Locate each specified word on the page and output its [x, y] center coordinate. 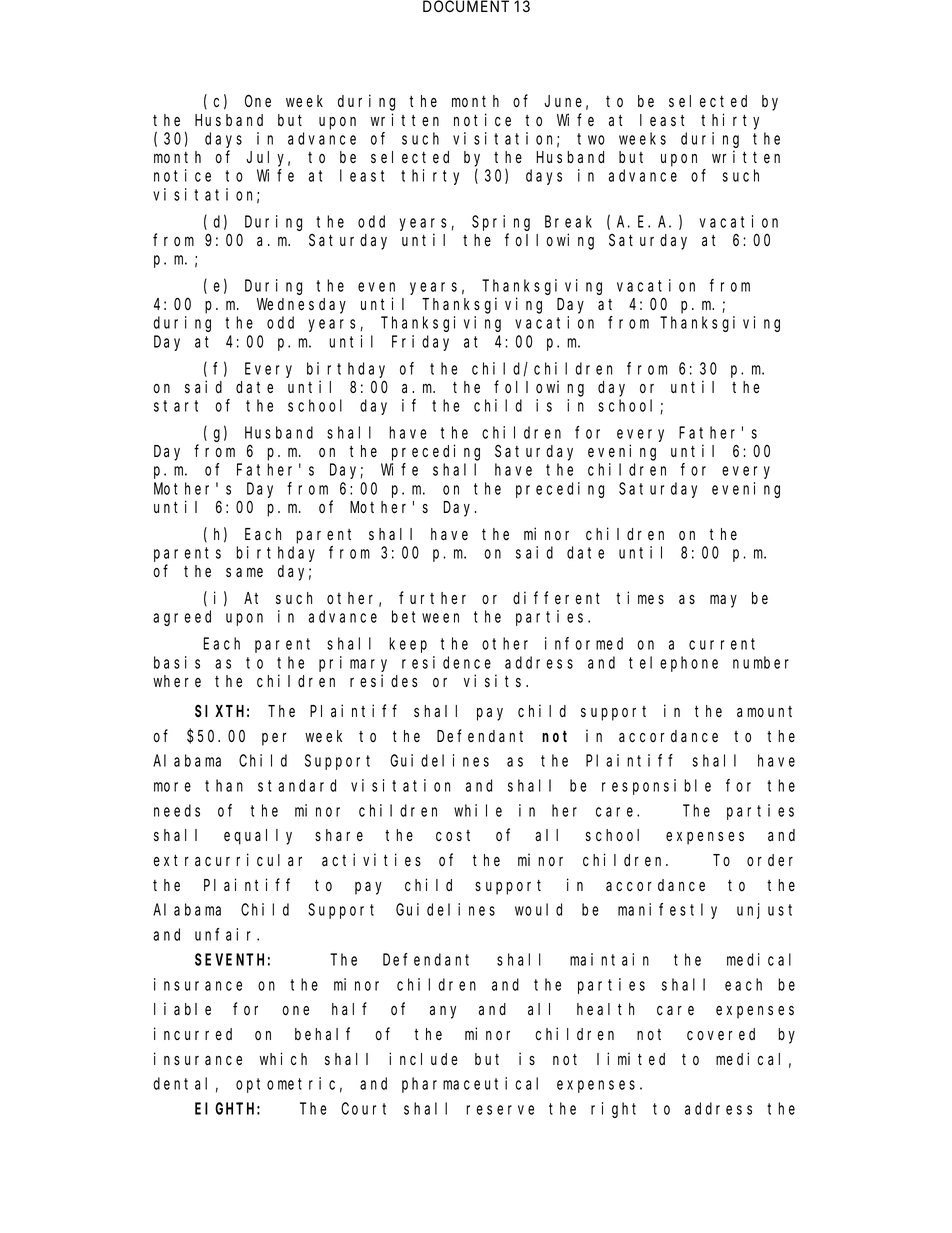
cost [453, 836]
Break [568, 221]
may [723, 601]
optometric [285, 1085]
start [176, 406]
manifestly [667, 911]
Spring [501, 223]
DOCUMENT [466, 6]
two [591, 139]
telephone [673, 664]
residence [446, 662]
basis [177, 662]
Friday [420, 343]
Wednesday [301, 306]
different [556, 598]
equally [258, 837]
